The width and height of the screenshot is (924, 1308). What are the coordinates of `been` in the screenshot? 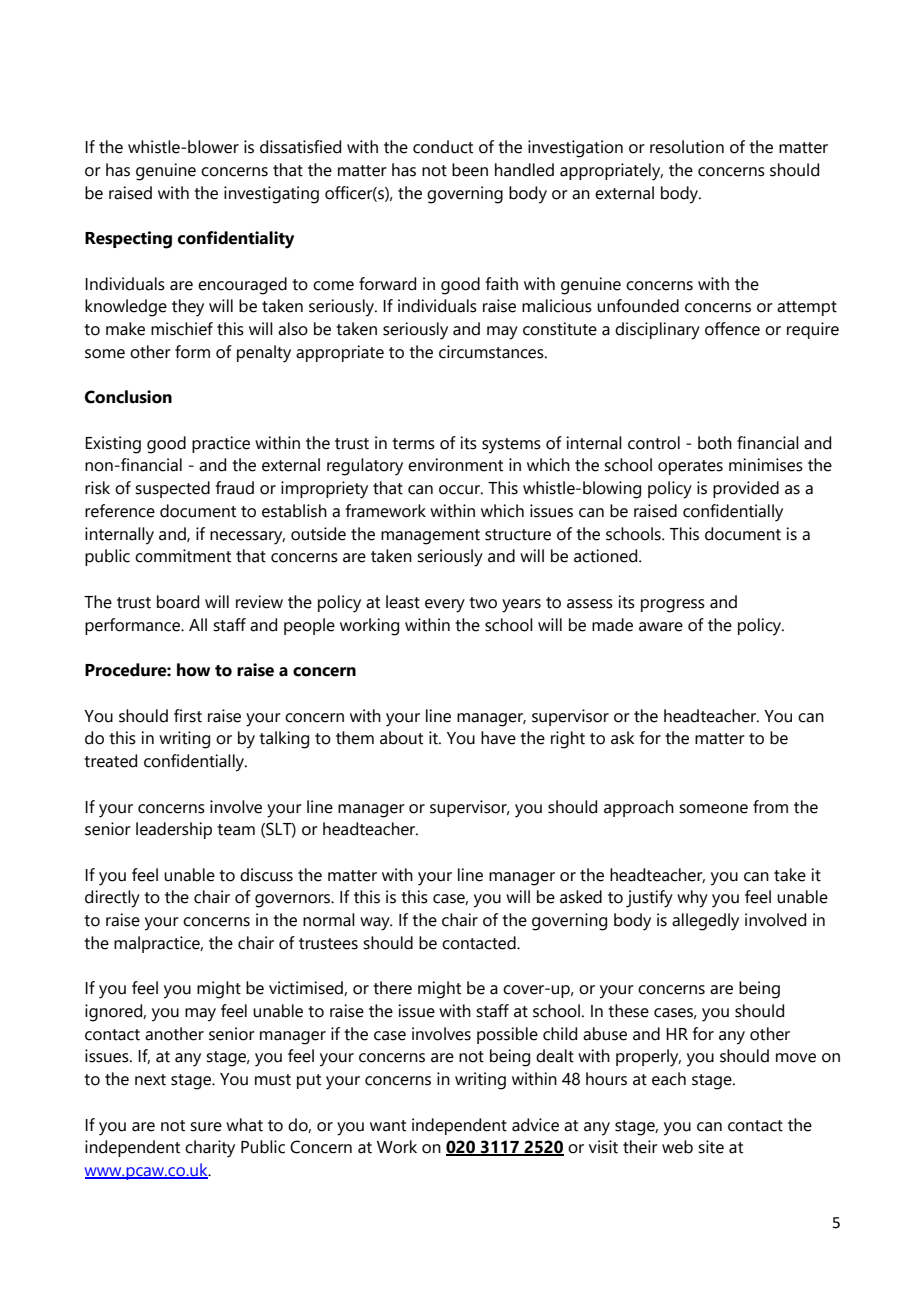 It's located at (470, 170).
